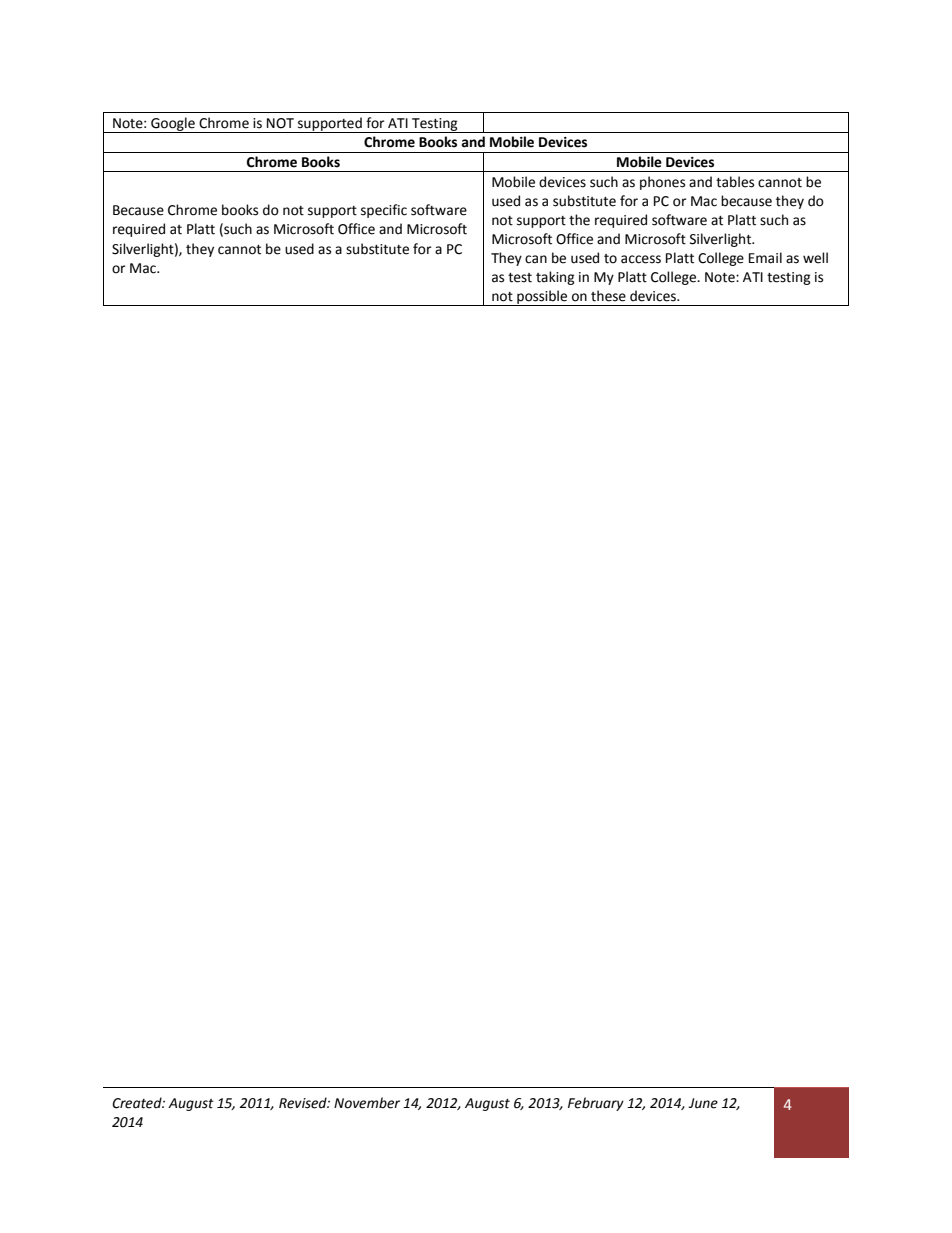 The image size is (952, 1233). What do you see at coordinates (367, 1103) in the image?
I see `November` at bounding box center [367, 1103].
